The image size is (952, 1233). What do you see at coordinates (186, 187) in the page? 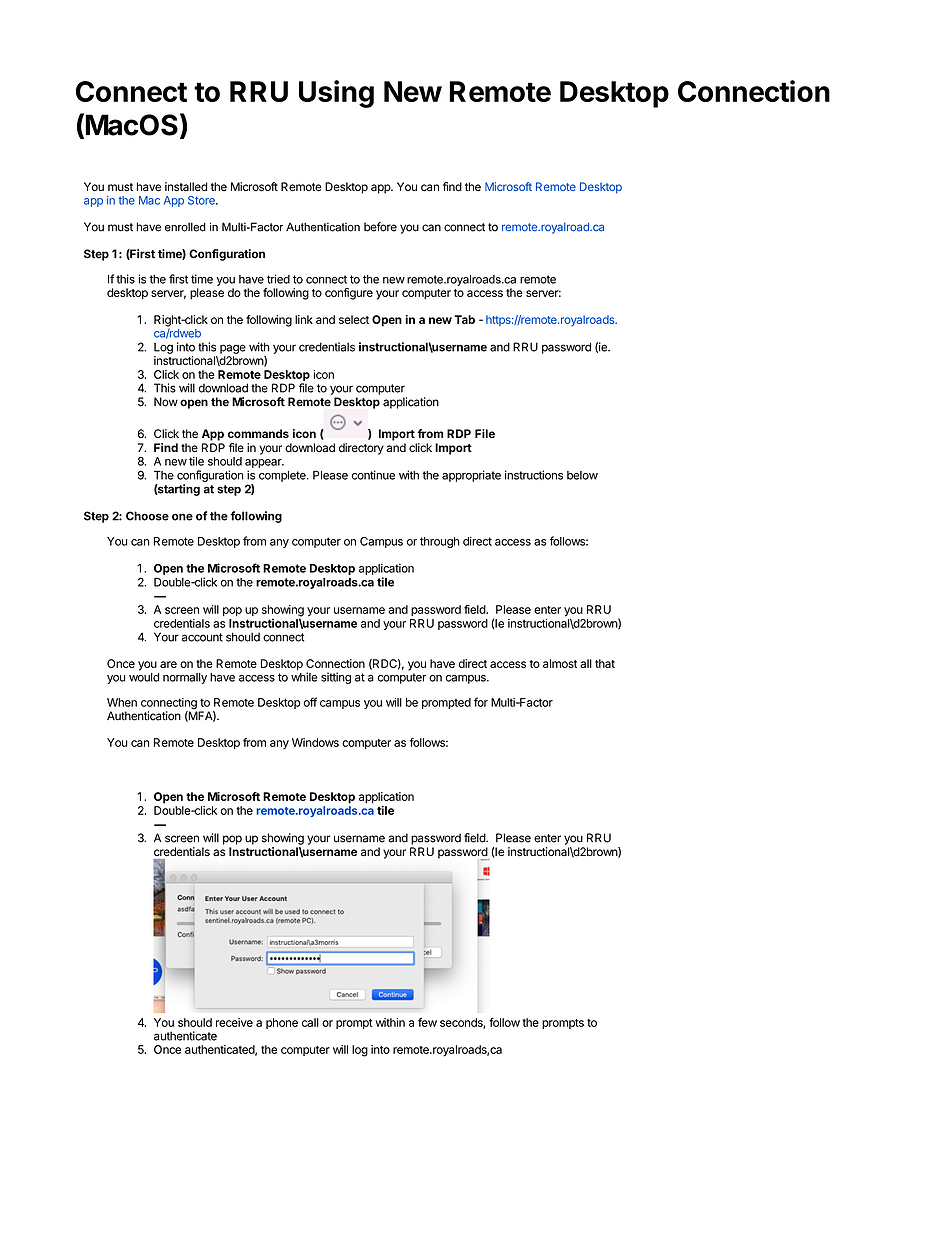
I see `installed` at bounding box center [186, 187].
